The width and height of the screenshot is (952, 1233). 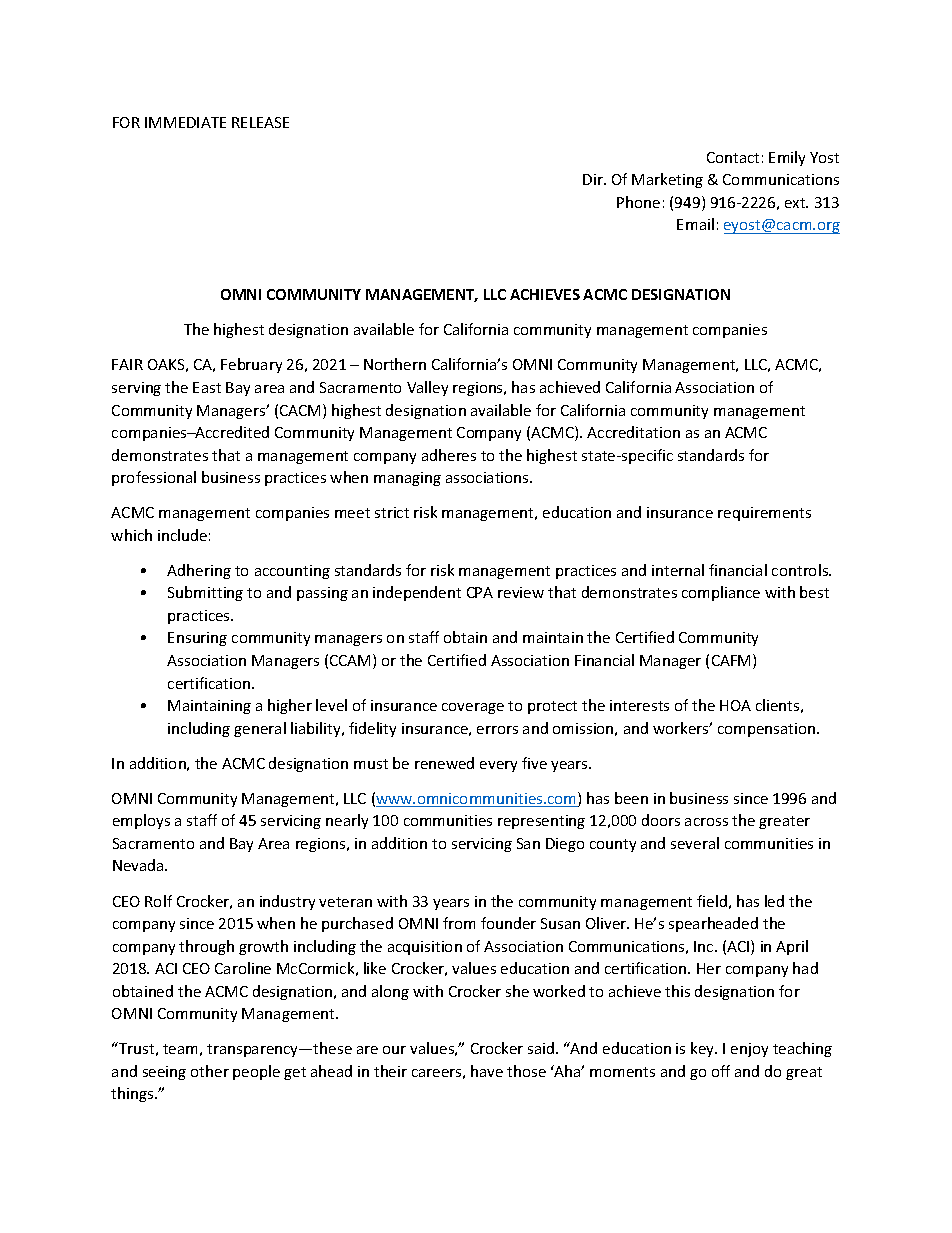 What do you see at coordinates (721, 593) in the screenshot?
I see `compliance` at bounding box center [721, 593].
